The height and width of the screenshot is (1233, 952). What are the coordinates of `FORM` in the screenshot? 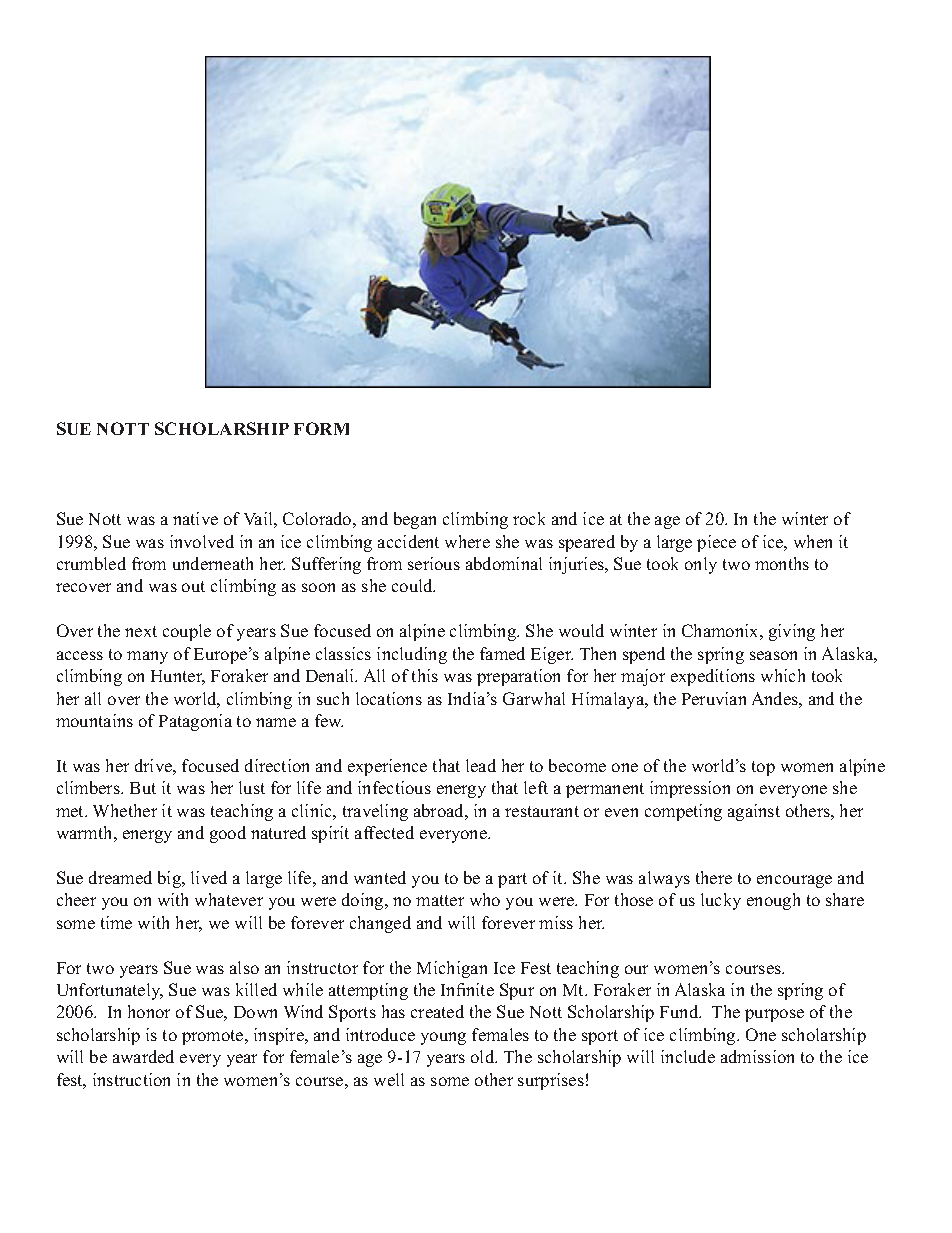 It's located at (321, 428).
